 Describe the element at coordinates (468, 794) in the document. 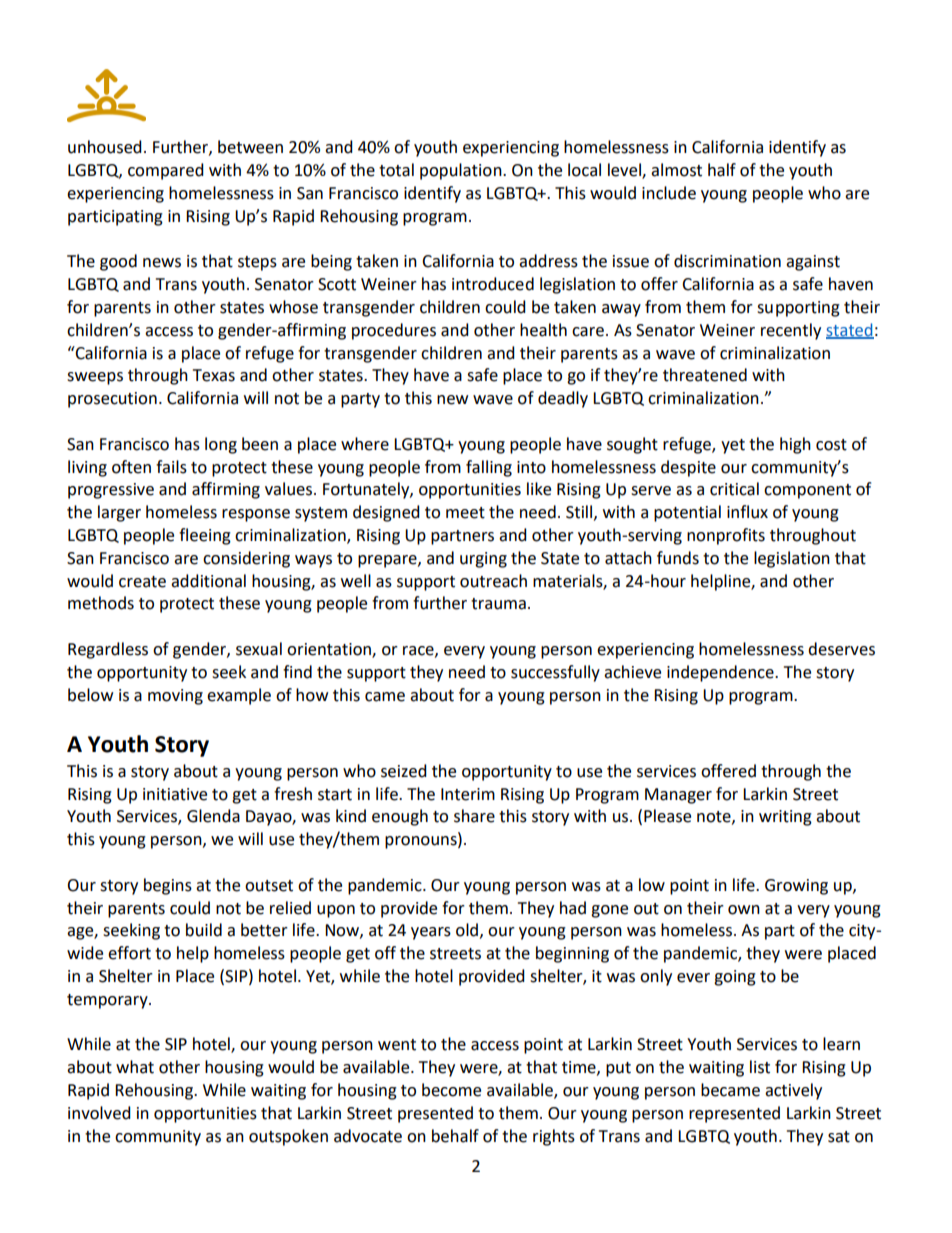

I see `Interim` at that location.
